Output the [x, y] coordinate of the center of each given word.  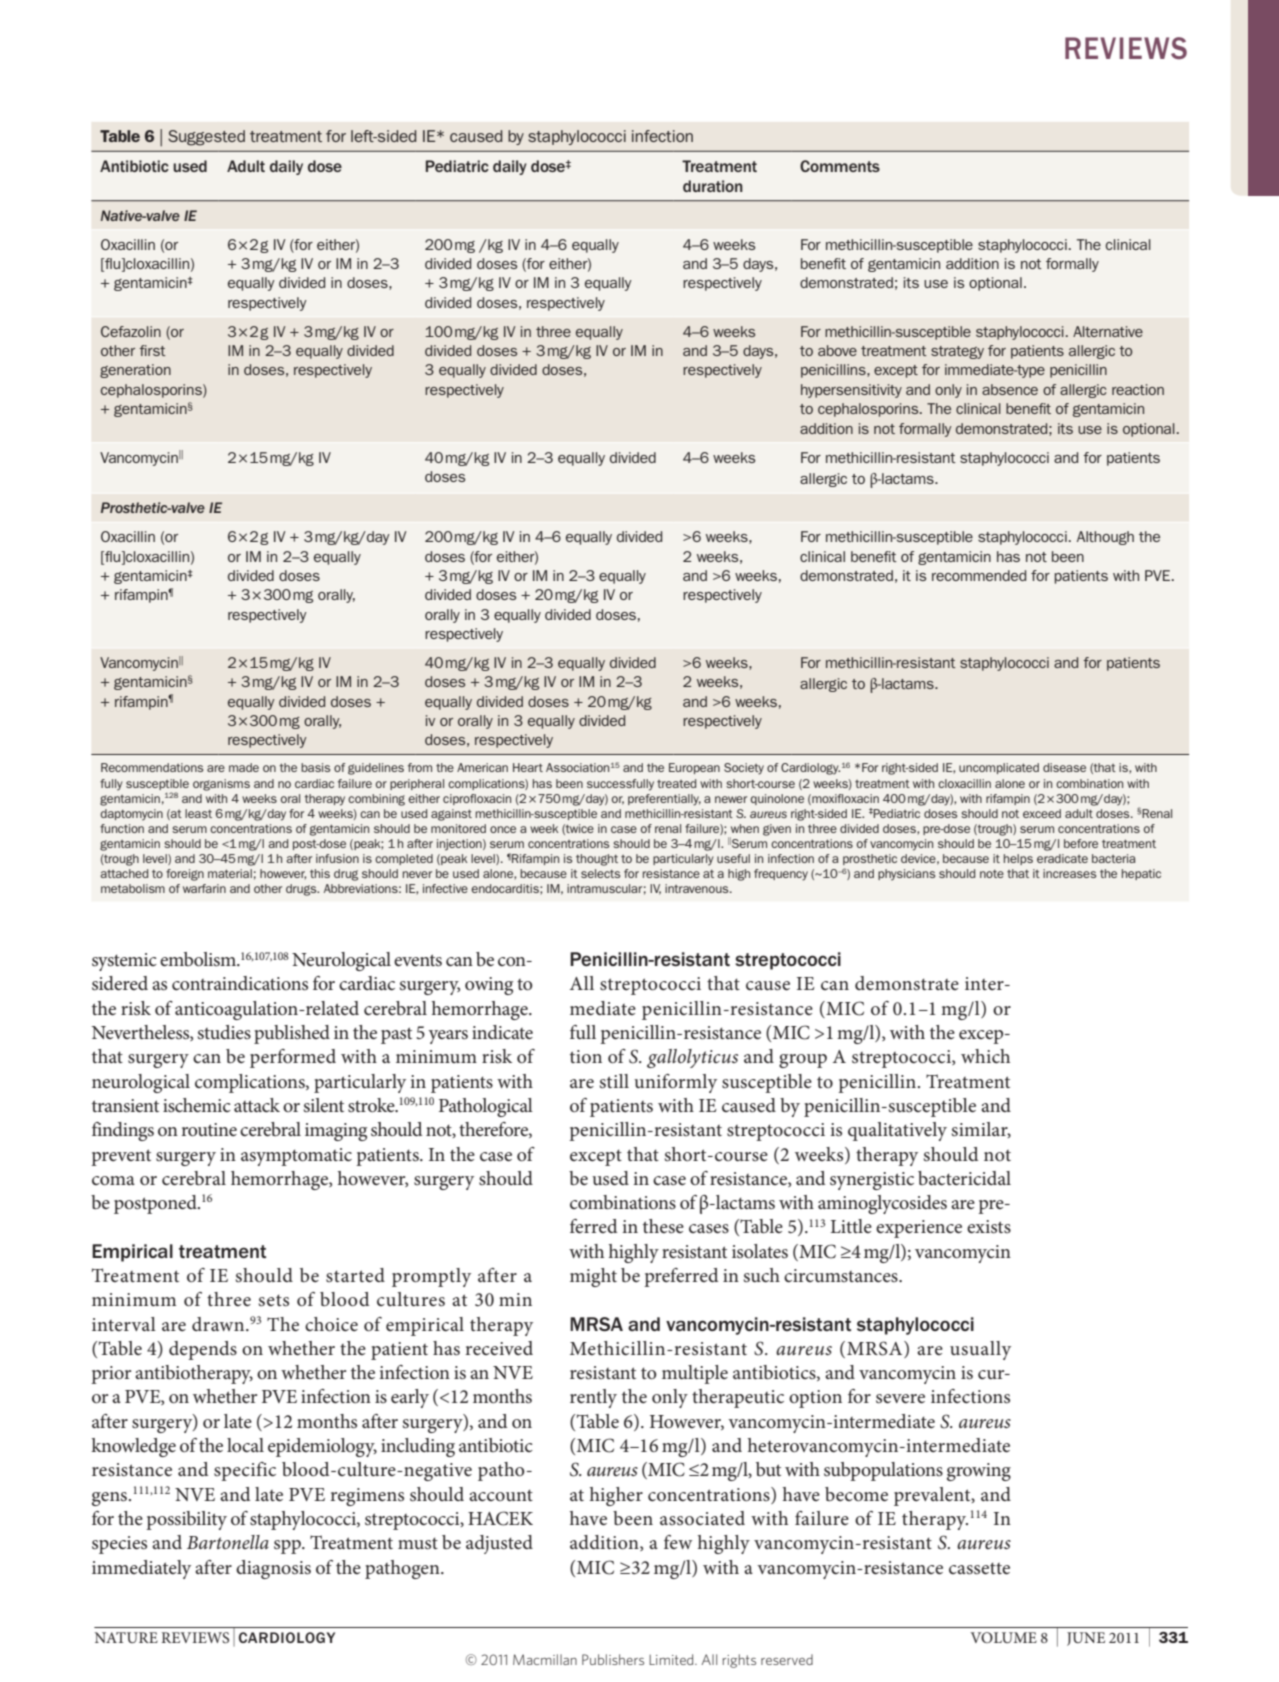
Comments [840, 166]
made [244, 767]
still [614, 1081]
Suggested [206, 138]
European [694, 768]
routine [209, 1129]
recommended [979, 575]
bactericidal [964, 1178]
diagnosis [273, 1569]
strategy [957, 352]
